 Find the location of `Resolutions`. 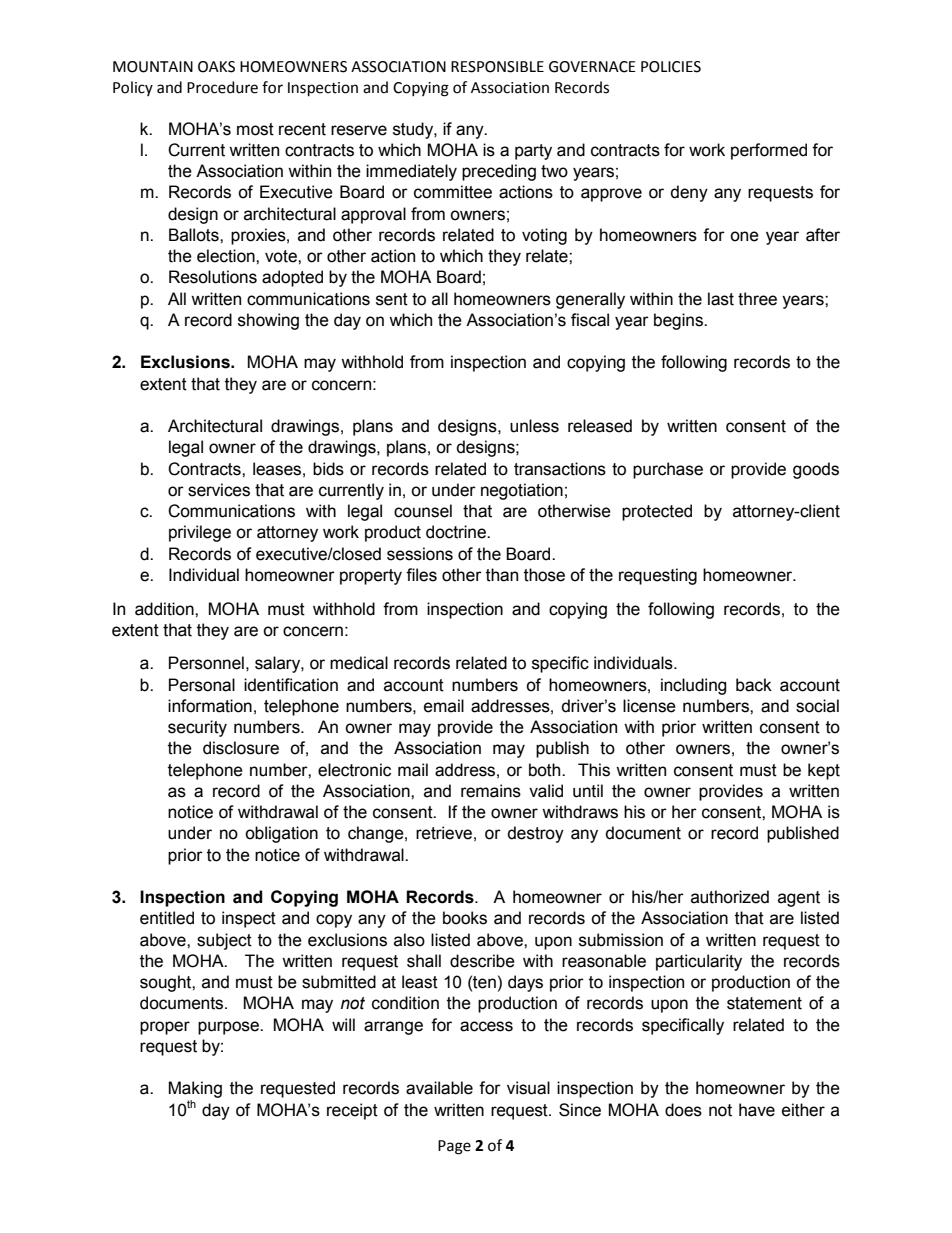

Resolutions is located at coordinates (213, 277).
